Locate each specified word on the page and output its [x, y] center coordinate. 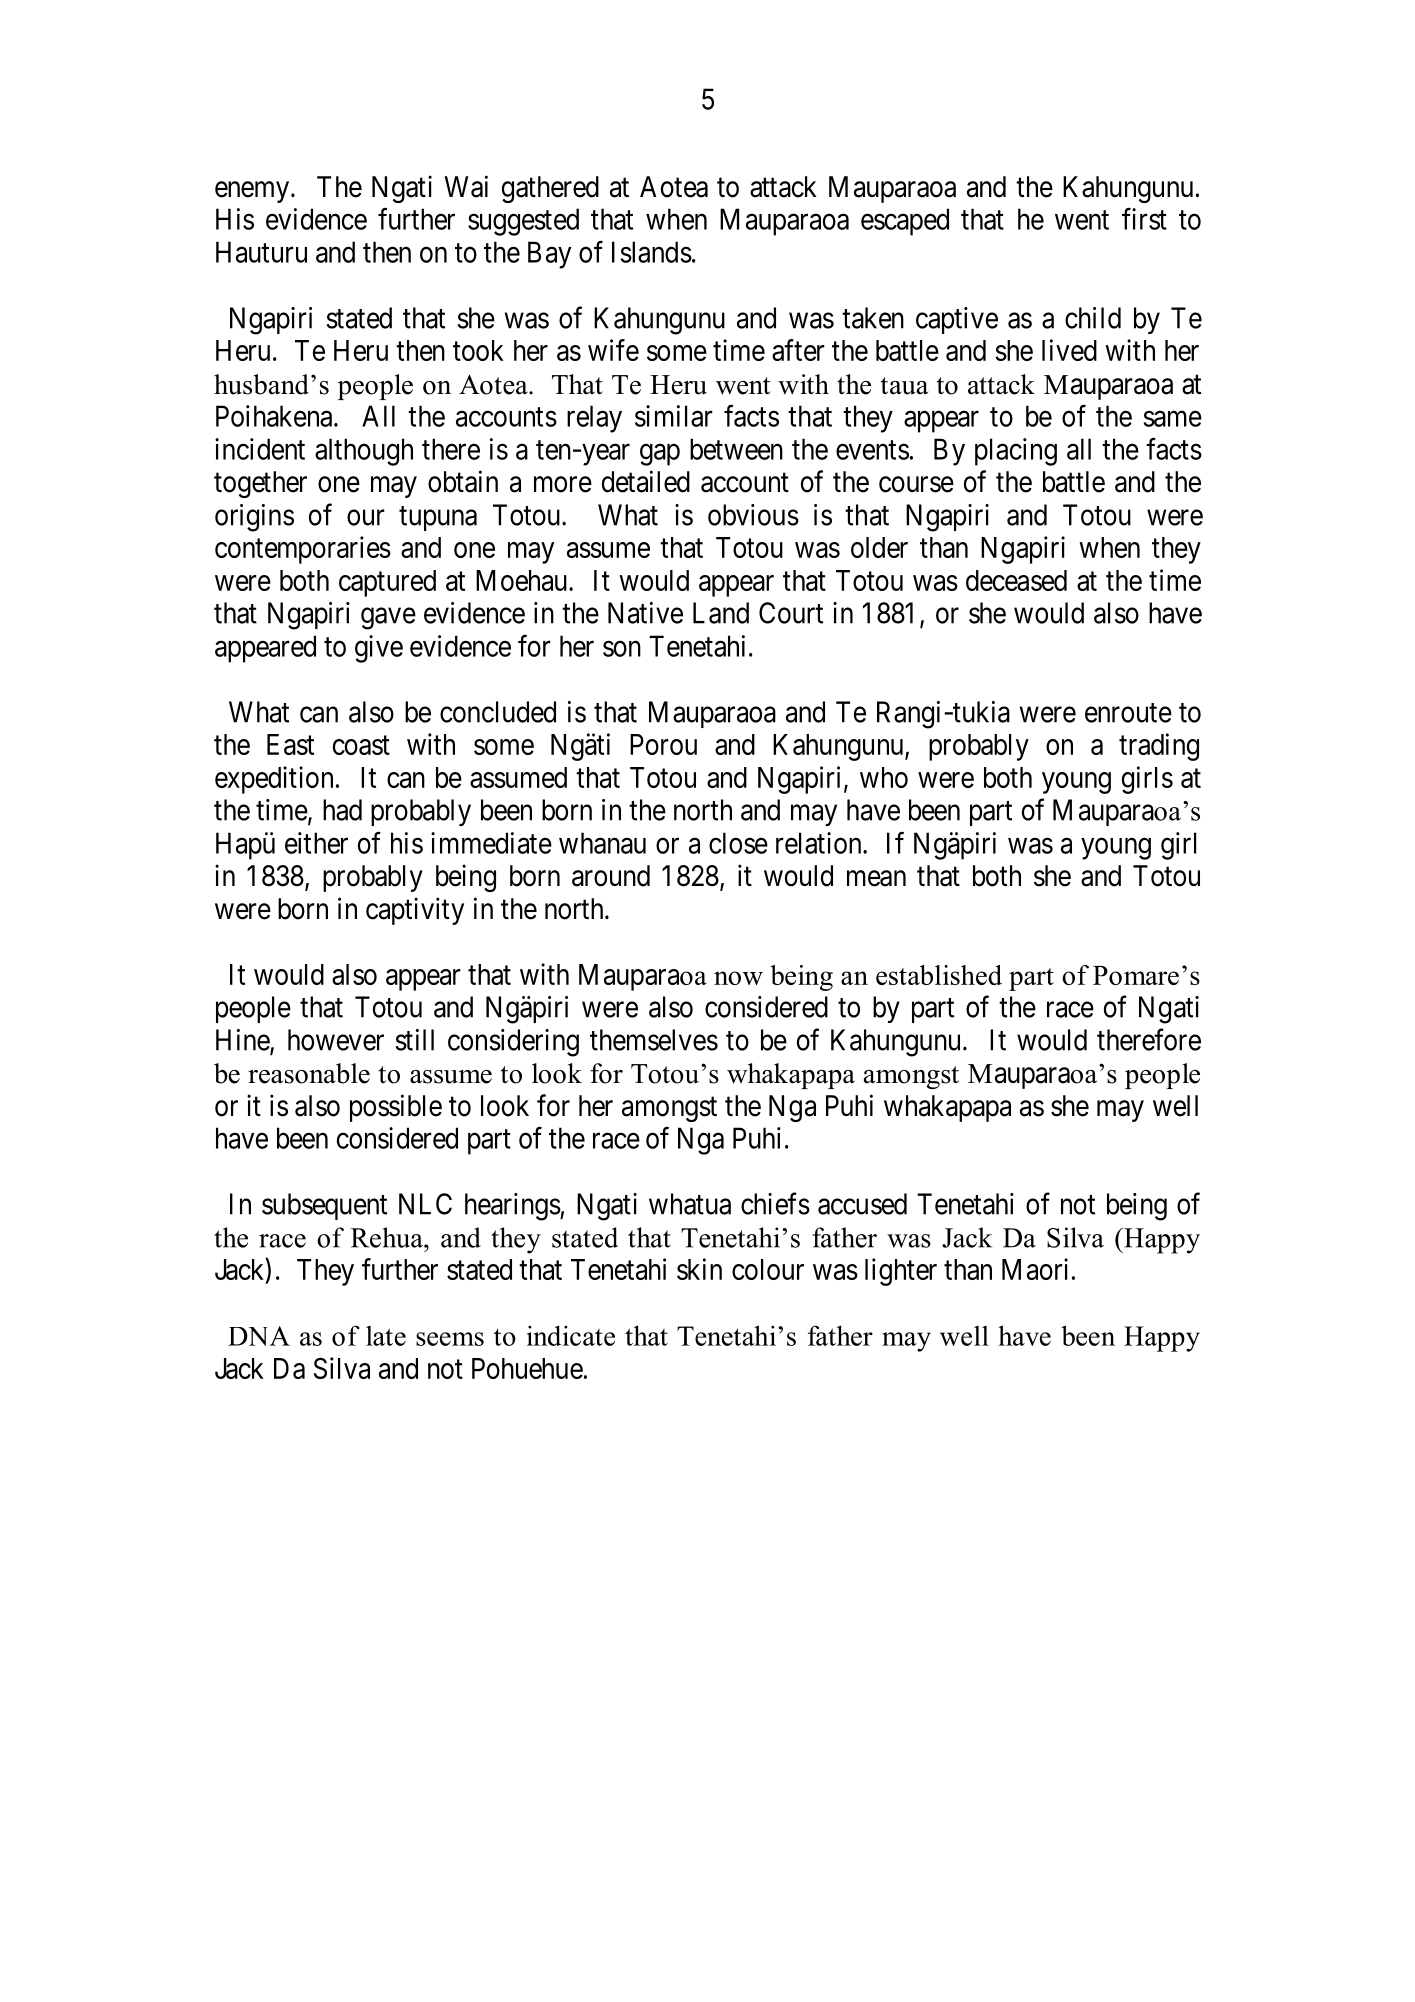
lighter [901, 1272]
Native [645, 613]
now [738, 978]
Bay [549, 255]
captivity [415, 911]
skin [699, 1269]
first [1144, 219]
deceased [1016, 580]
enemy [253, 192]
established [939, 975]
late [386, 1336]
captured [387, 583]
